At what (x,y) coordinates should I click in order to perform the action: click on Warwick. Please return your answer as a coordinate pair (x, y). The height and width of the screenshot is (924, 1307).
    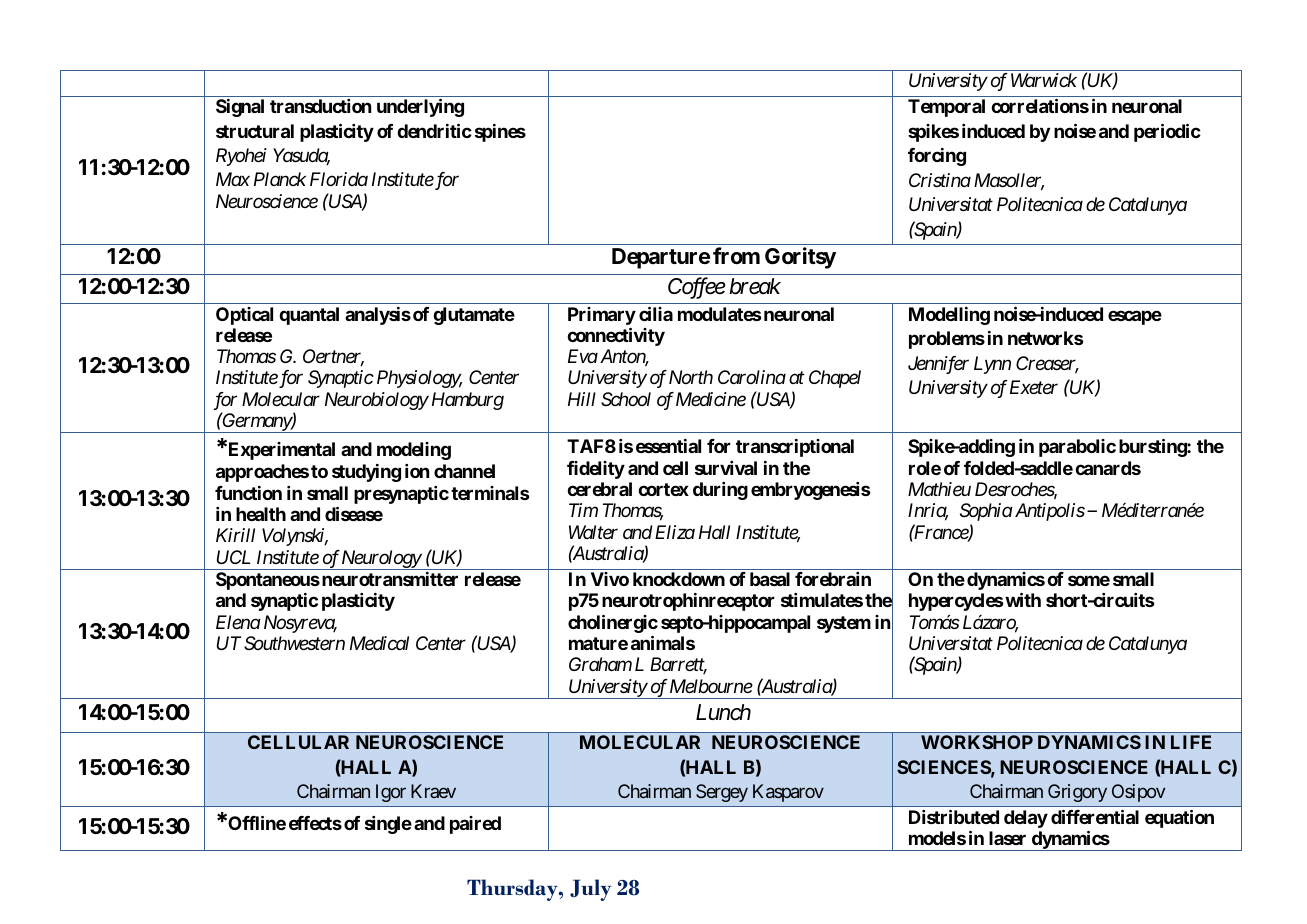
    Looking at the image, I should click on (1044, 80).
